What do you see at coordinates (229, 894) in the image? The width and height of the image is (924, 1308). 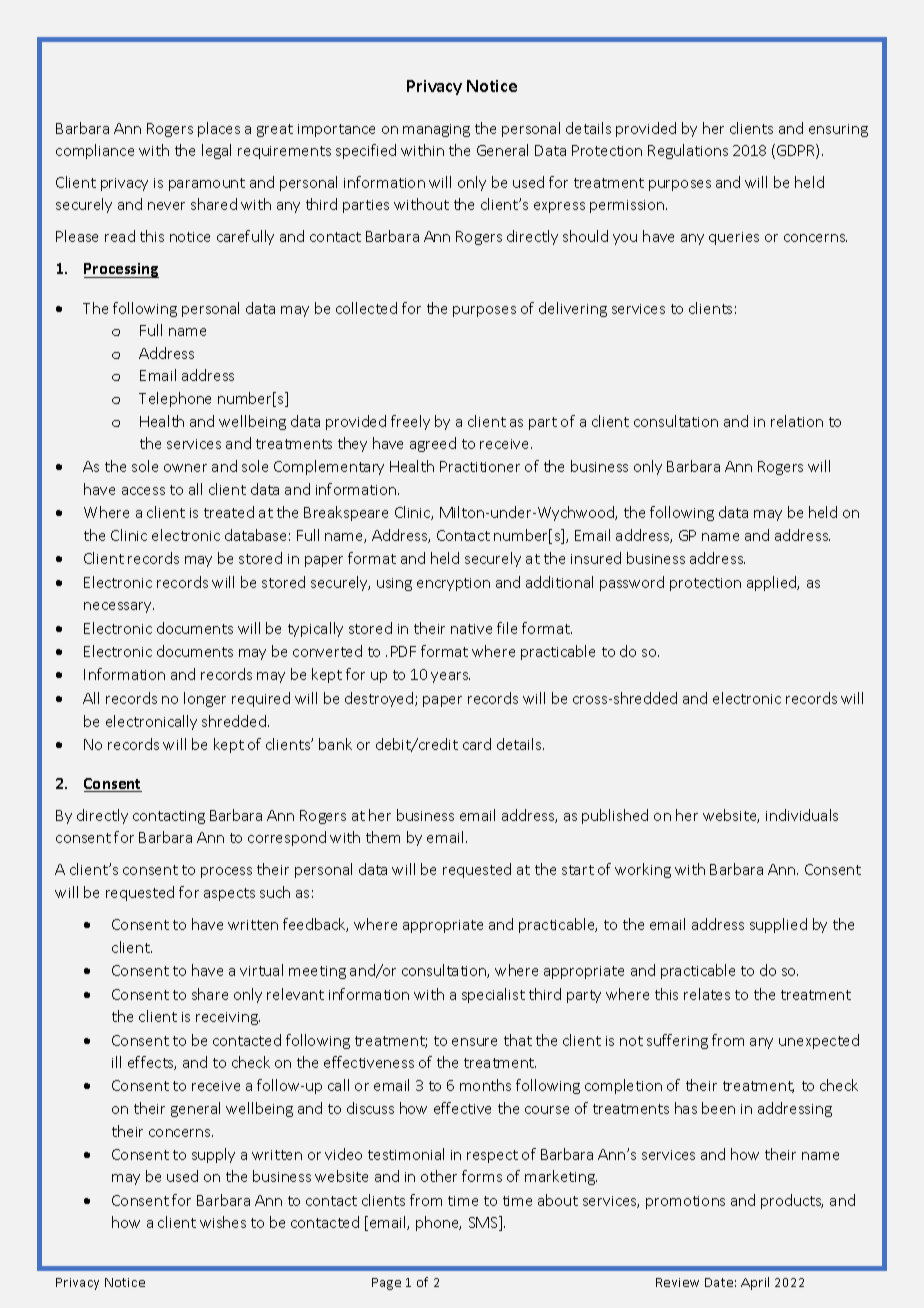 I see `aspects` at bounding box center [229, 894].
